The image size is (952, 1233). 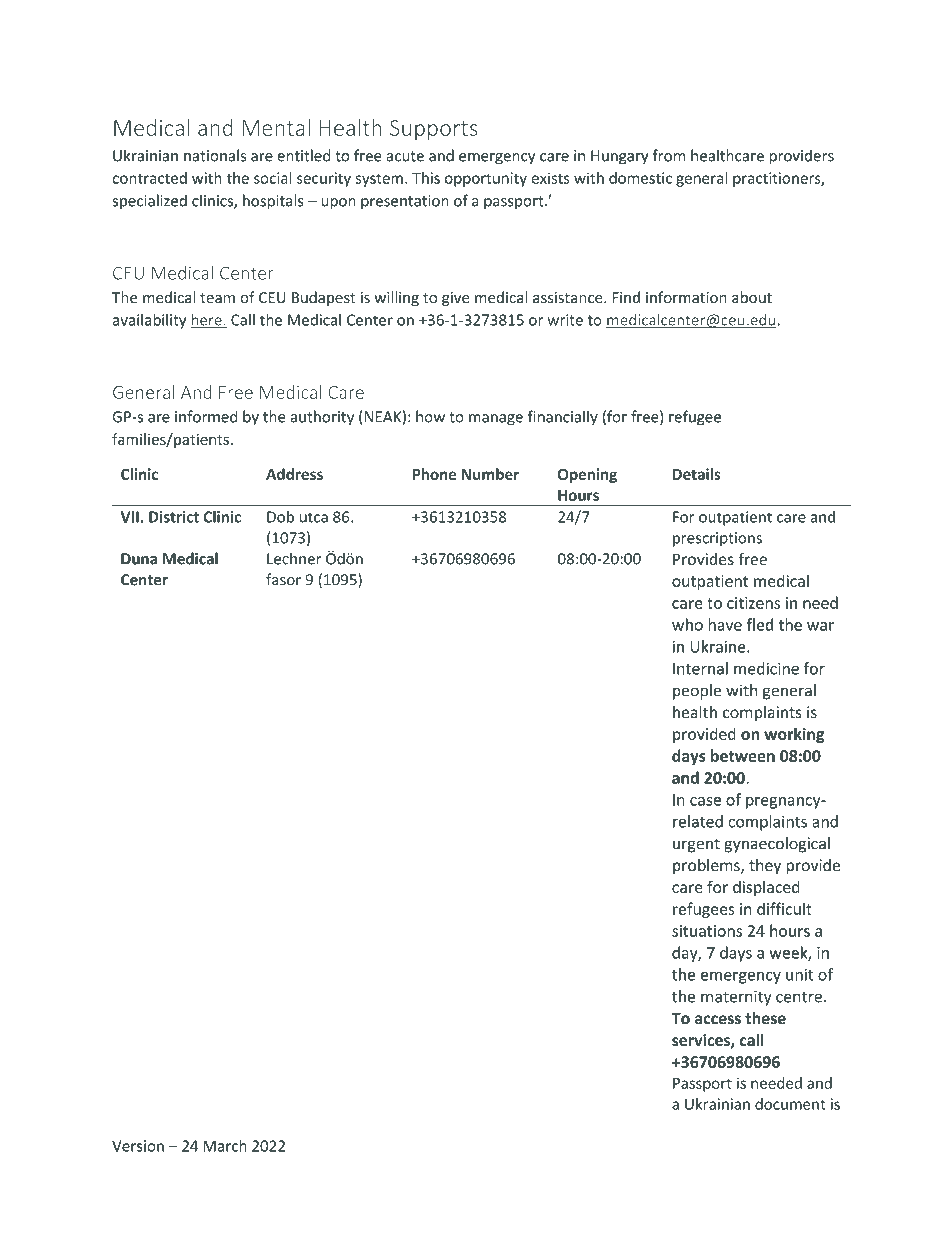 What do you see at coordinates (426, 178) in the image?
I see `This` at bounding box center [426, 178].
